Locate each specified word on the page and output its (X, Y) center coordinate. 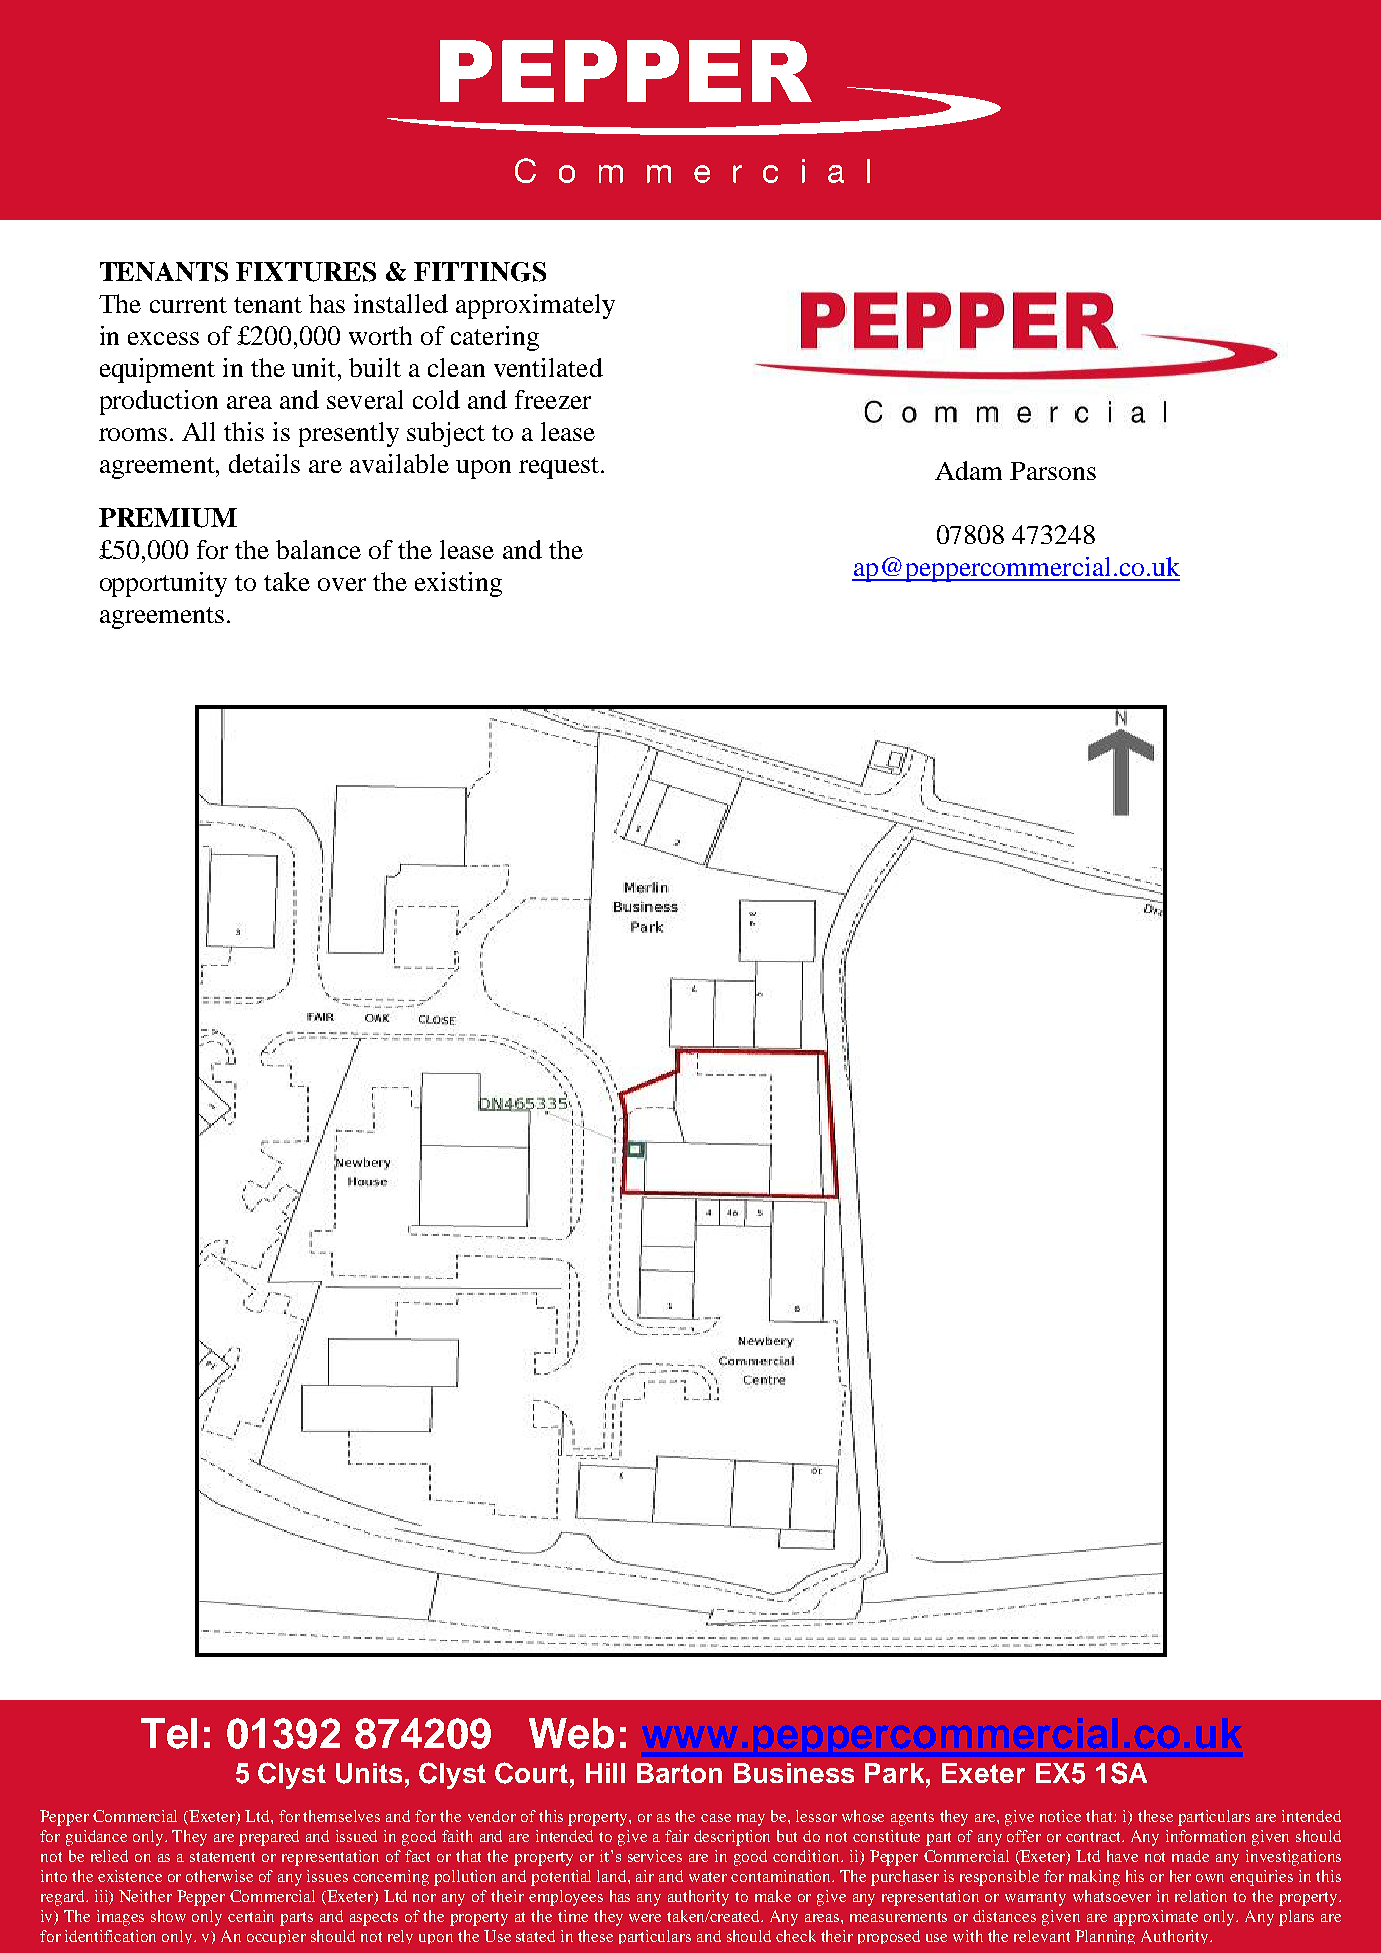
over (342, 584)
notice (1060, 1816)
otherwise (219, 1876)
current (188, 305)
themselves (341, 1816)
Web (571, 1733)
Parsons (1053, 471)
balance (318, 549)
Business (794, 1773)
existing (458, 584)
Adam (968, 470)
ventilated (548, 367)
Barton (679, 1773)
